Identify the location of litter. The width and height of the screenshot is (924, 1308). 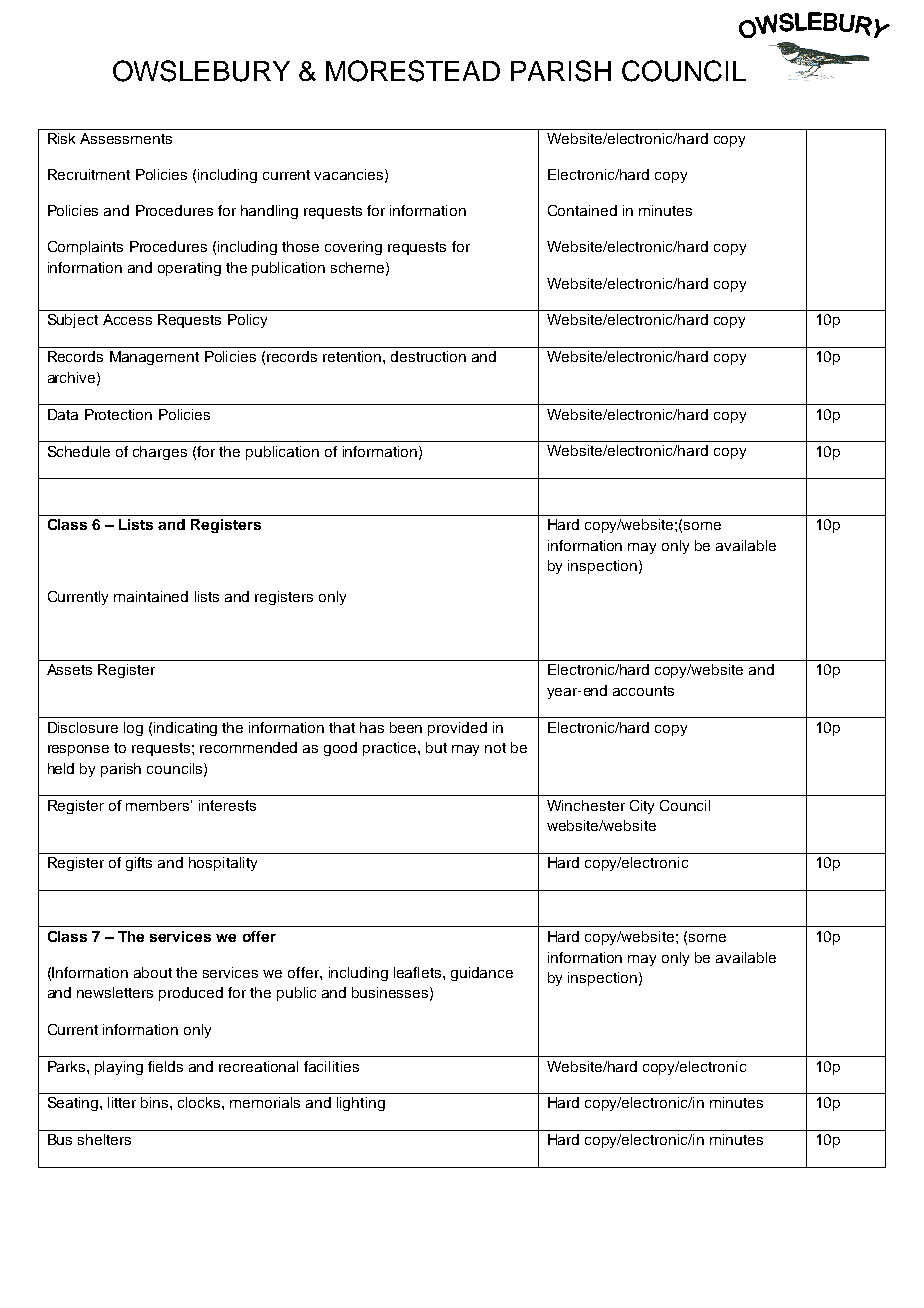
(122, 1102).
